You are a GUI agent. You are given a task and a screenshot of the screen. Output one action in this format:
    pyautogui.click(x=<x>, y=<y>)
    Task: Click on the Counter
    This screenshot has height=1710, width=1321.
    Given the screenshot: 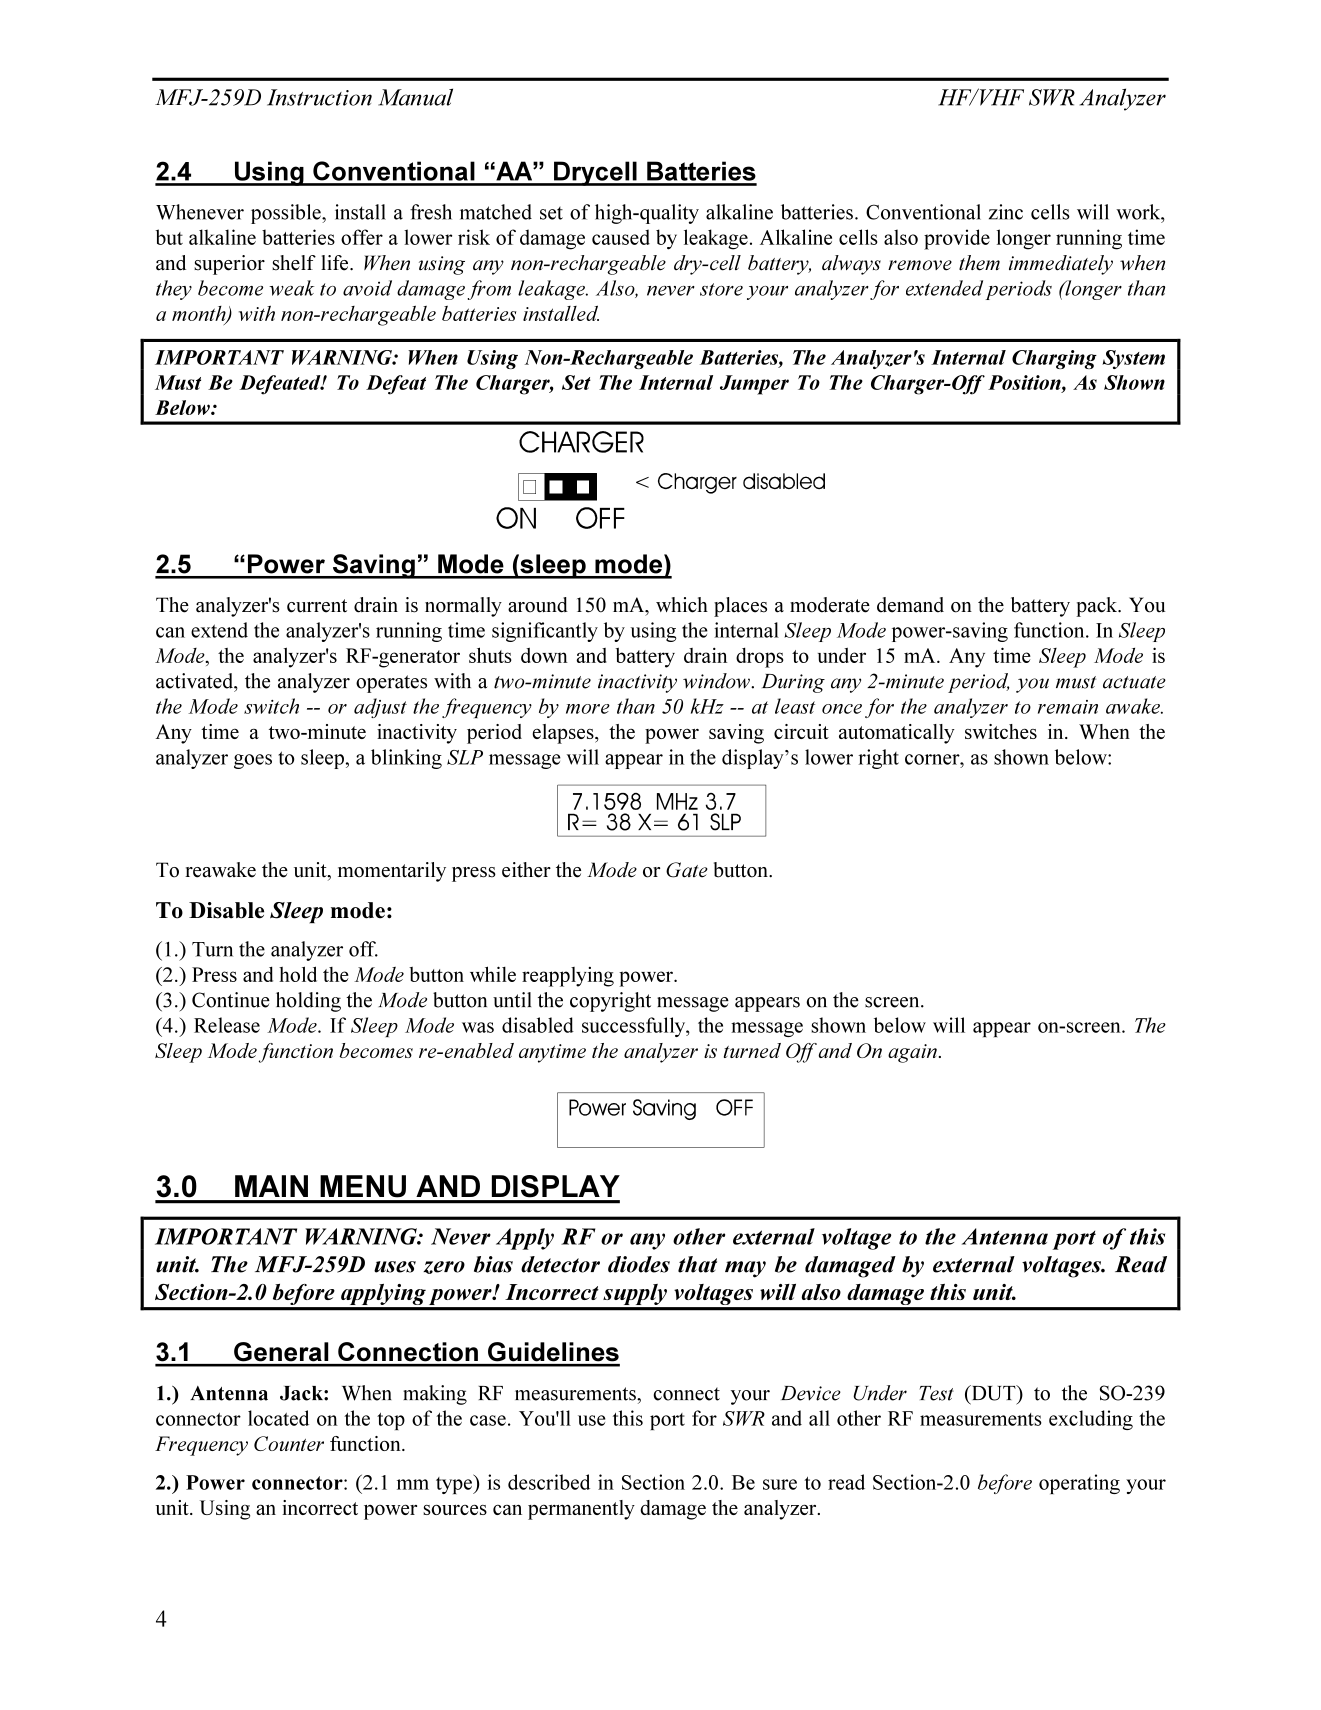 What is the action you would take?
    pyautogui.click(x=289, y=1443)
